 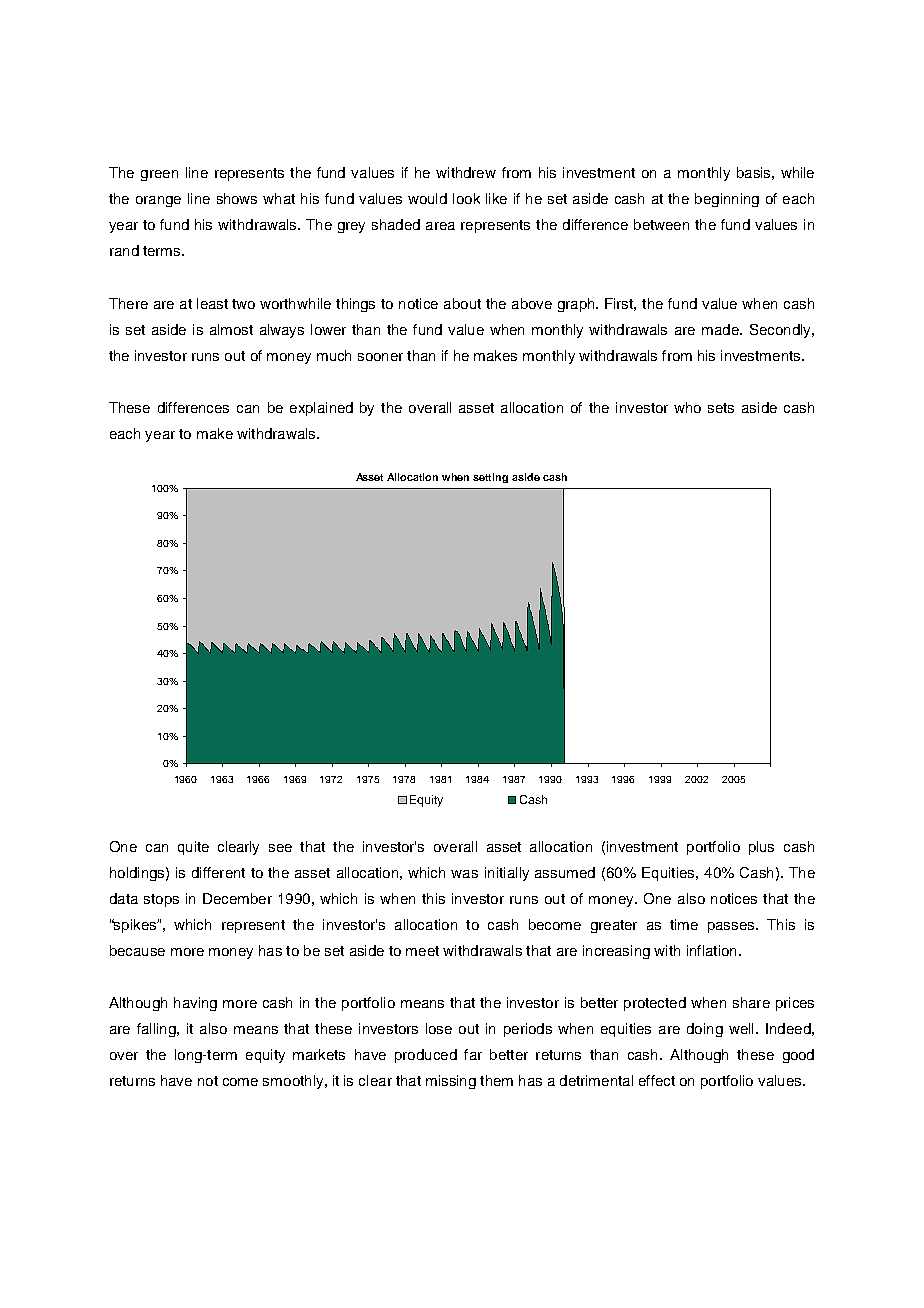 I want to click on plus, so click(x=761, y=848).
